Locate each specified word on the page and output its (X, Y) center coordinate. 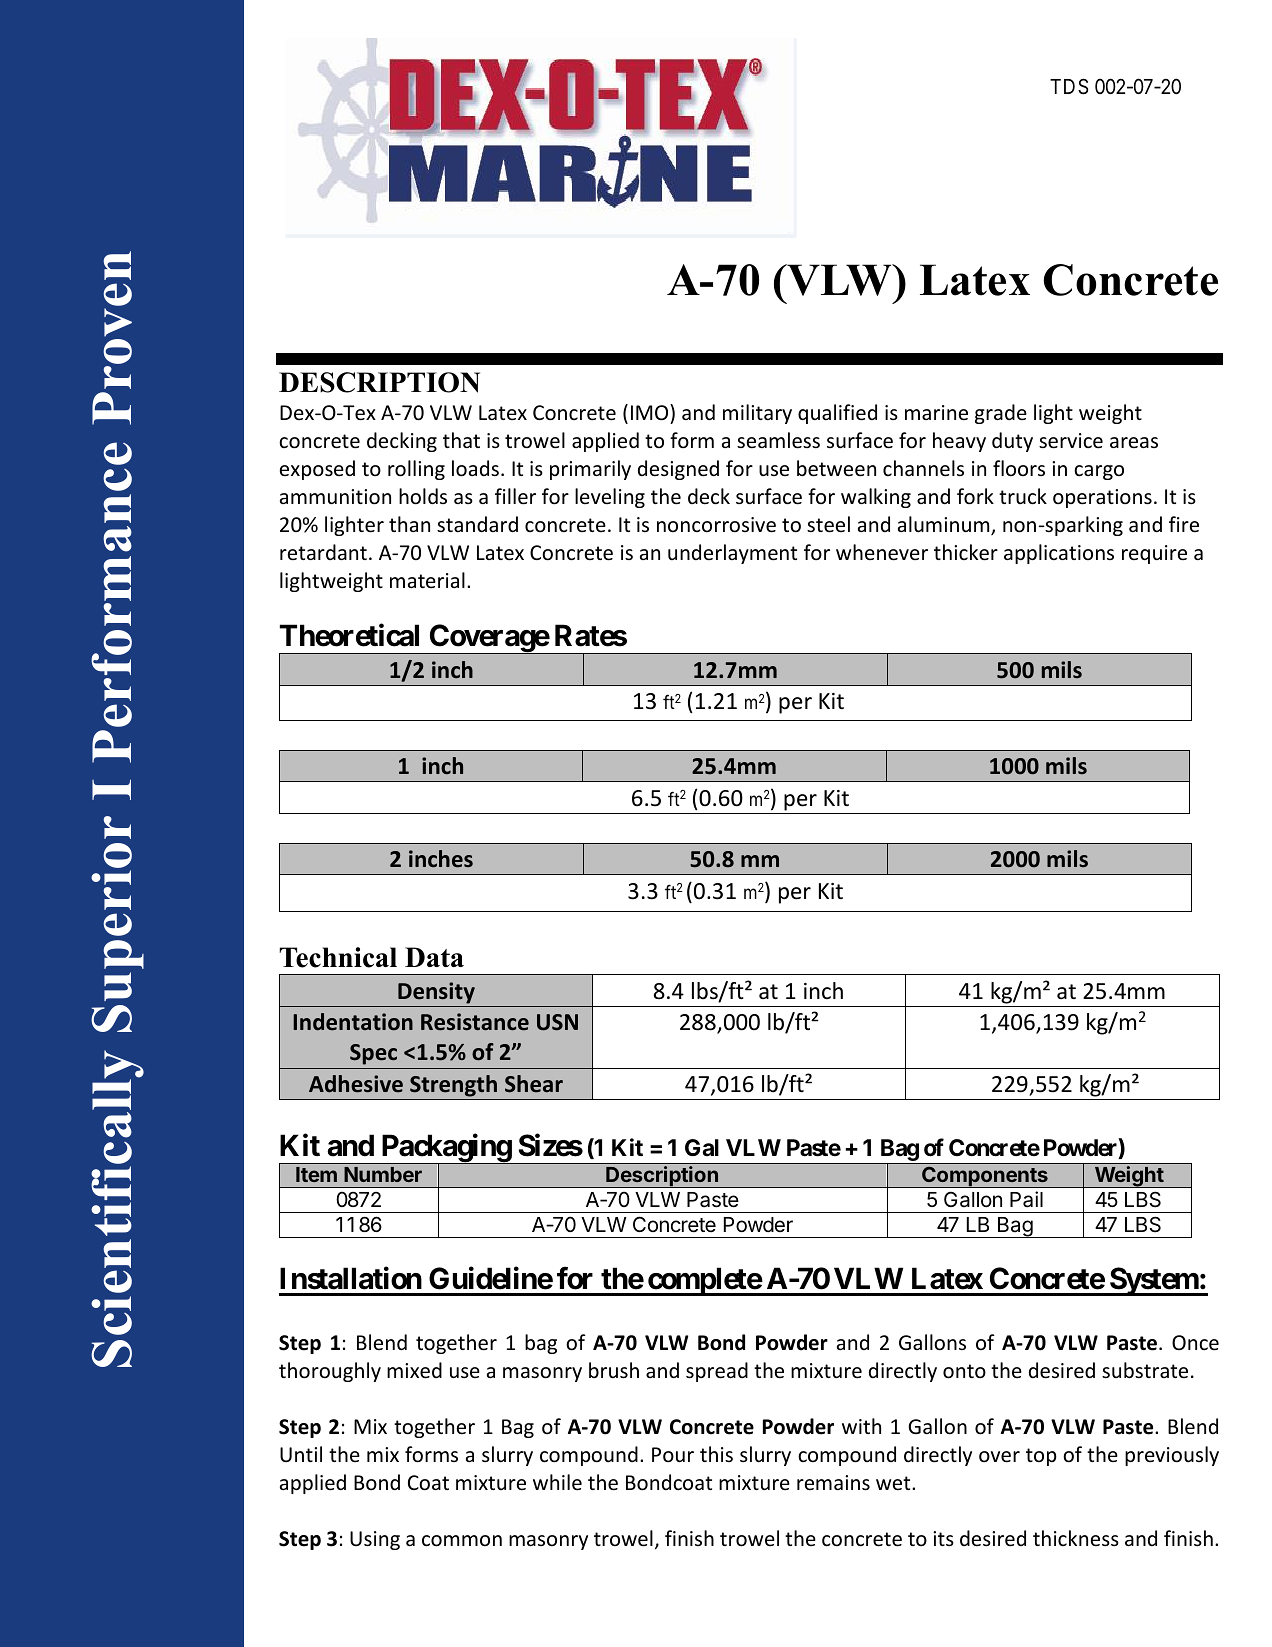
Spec (373, 1054)
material (427, 580)
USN (557, 1022)
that (461, 440)
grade (1001, 414)
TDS (1069, 86)
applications (1059, 554)
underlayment (732, 554)
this (716, 1454)
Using (375, 1540)
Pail (1026, 1199)
